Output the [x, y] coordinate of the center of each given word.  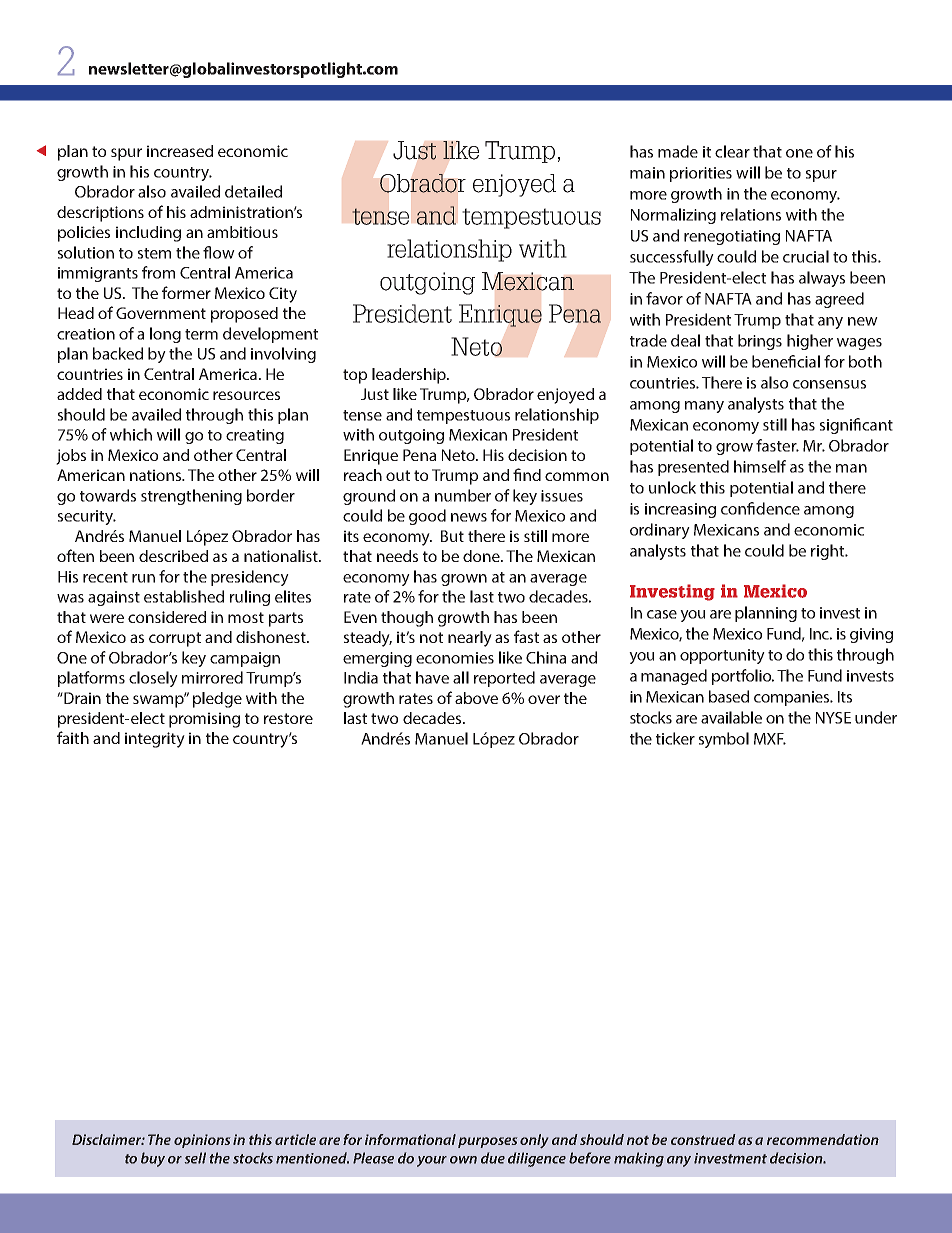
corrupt [175, 639]
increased [180, 151]
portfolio [743, 677]
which [131, 434]
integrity [155, 740]
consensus [829, 384]
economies [455, 658]
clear [732, 151]
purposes [487, 1142]
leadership [410, 376]
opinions [202, 1141]
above [476, 698]
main [647, 173]
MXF [770, 739]
